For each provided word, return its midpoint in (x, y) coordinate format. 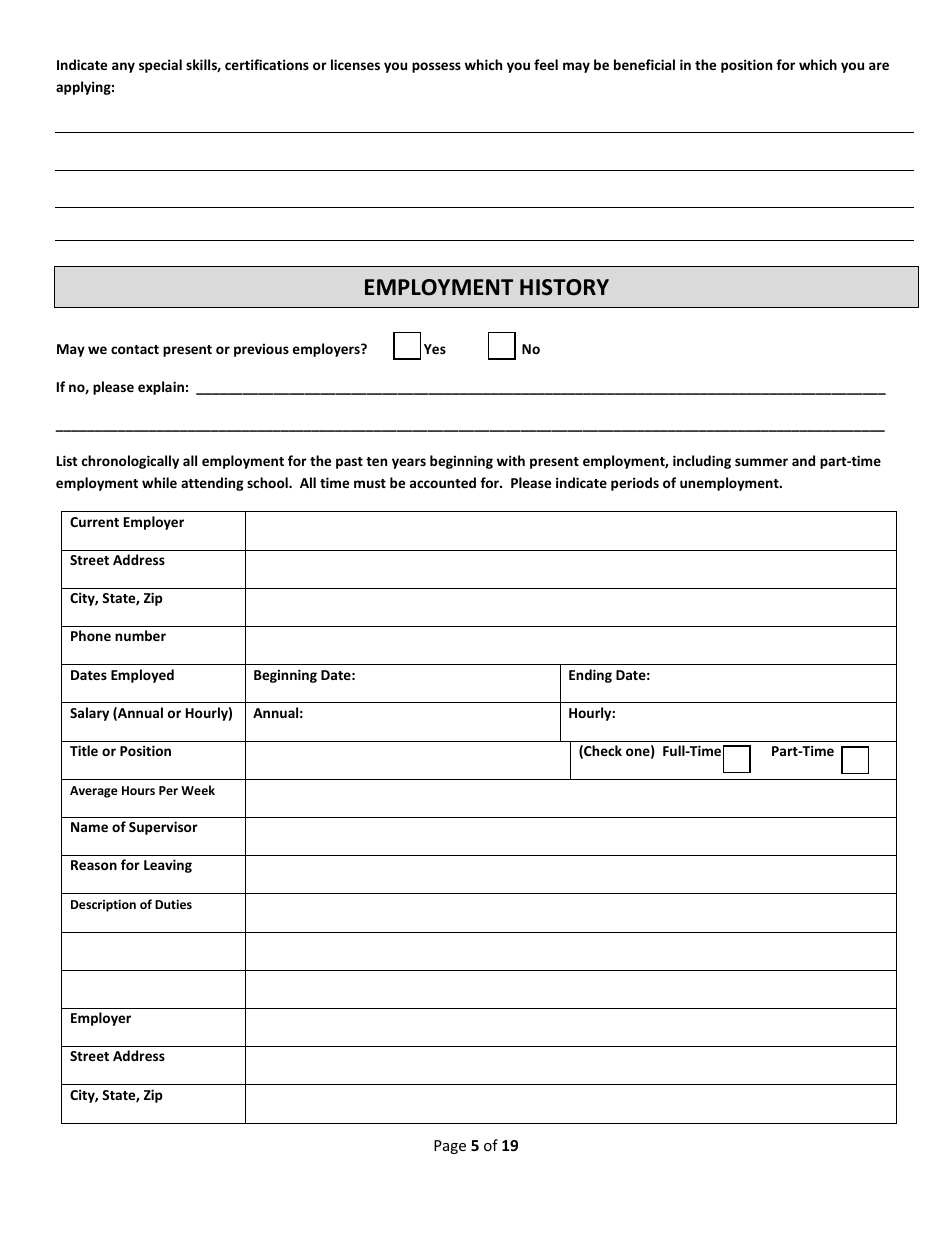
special (160, 66)
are (879, 66)
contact (135, 349)
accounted (443, 482)
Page (450, 1147)
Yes (435, 349)
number (140, 635)
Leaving (168, 866)
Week (198, 790)
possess (436, 67)
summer (761, 462)
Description (103, 905)
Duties (173, 904)
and (803, 460)
